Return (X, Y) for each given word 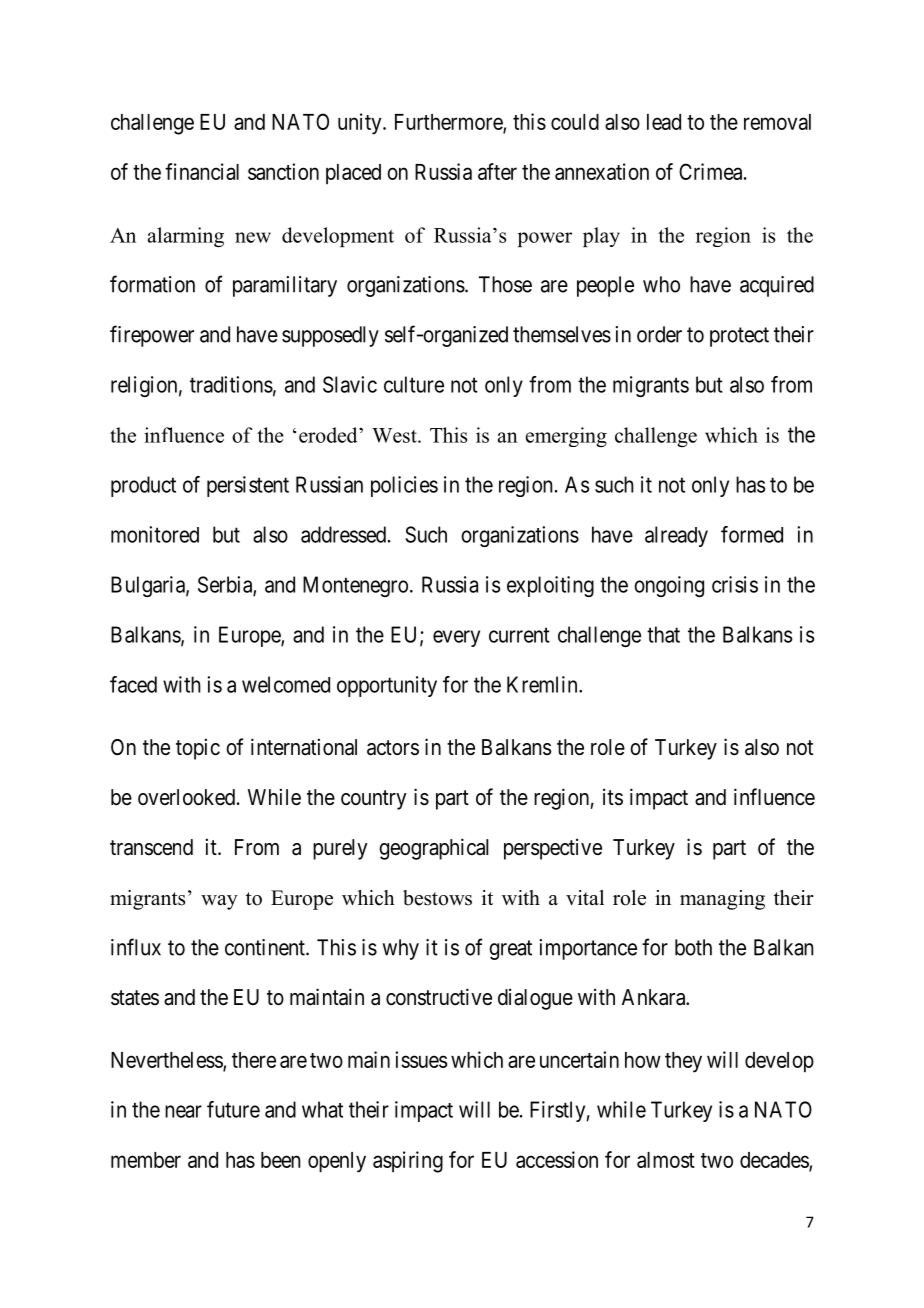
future (233, 1109)
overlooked (186, 797)
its (613, 797)
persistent (248, 486)
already (676, 536)
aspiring (408, 1162)
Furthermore (449, 123)
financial (202, 171)
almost (666, 1160)
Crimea (712, 171)
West (395, 435)
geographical (433, 849)
